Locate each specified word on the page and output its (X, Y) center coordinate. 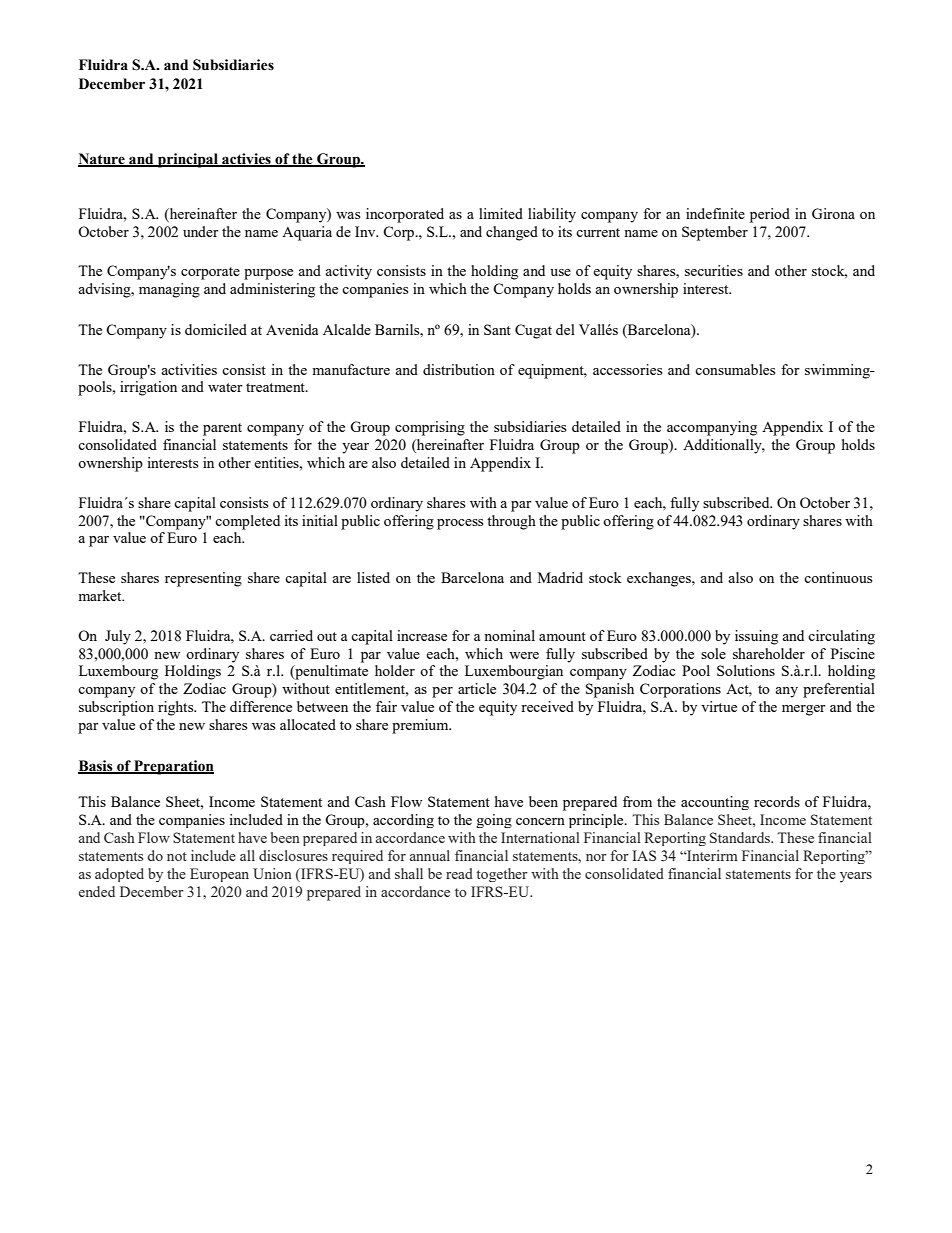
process (460, 524)
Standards (741, 837)
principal (188, 160)
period (770, 215)
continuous (838, 577)
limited (501, 213)
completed (247, 522)
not (177, 856)
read (459, 873)
